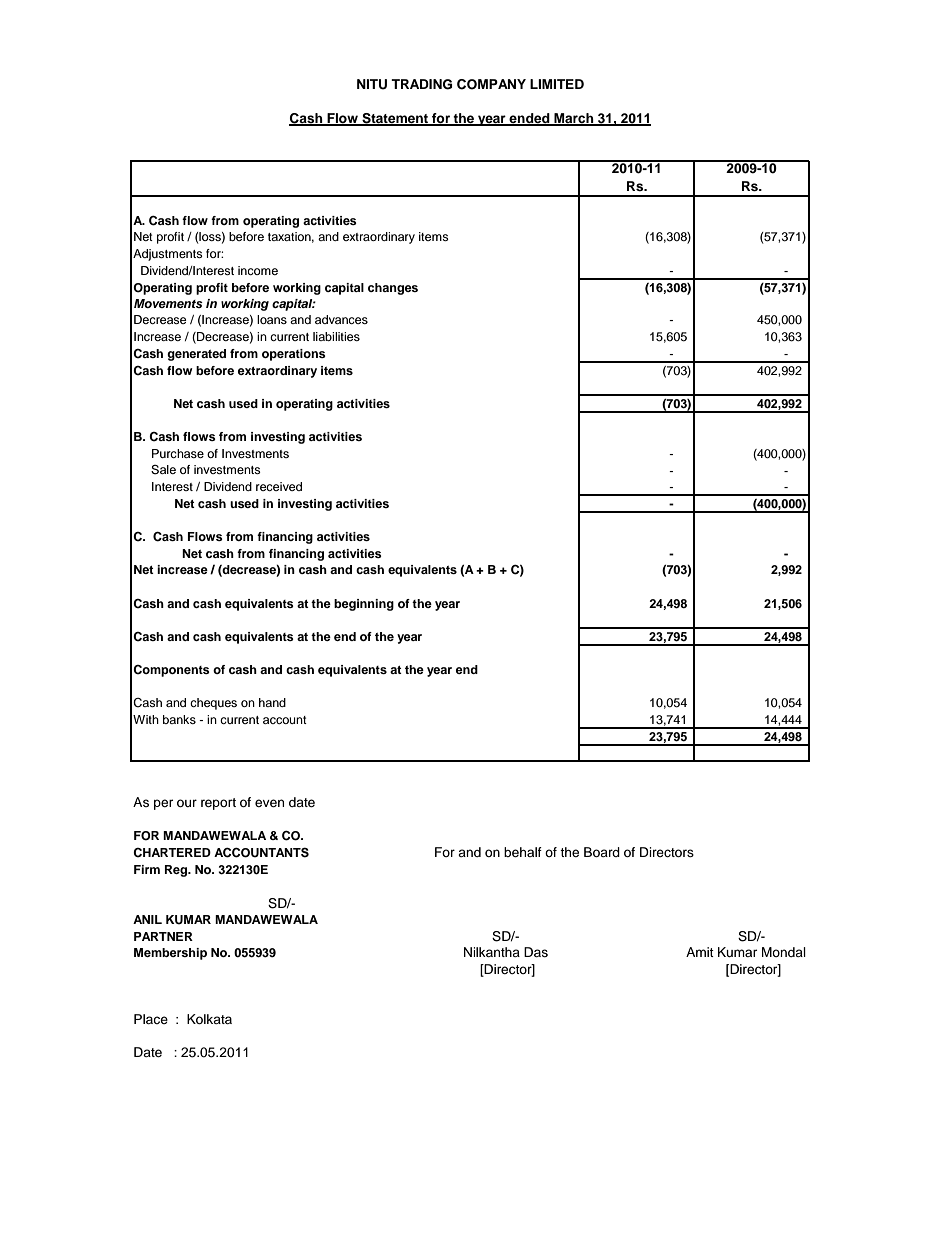  I want to click on Kolkata, so click(209, 1019).
